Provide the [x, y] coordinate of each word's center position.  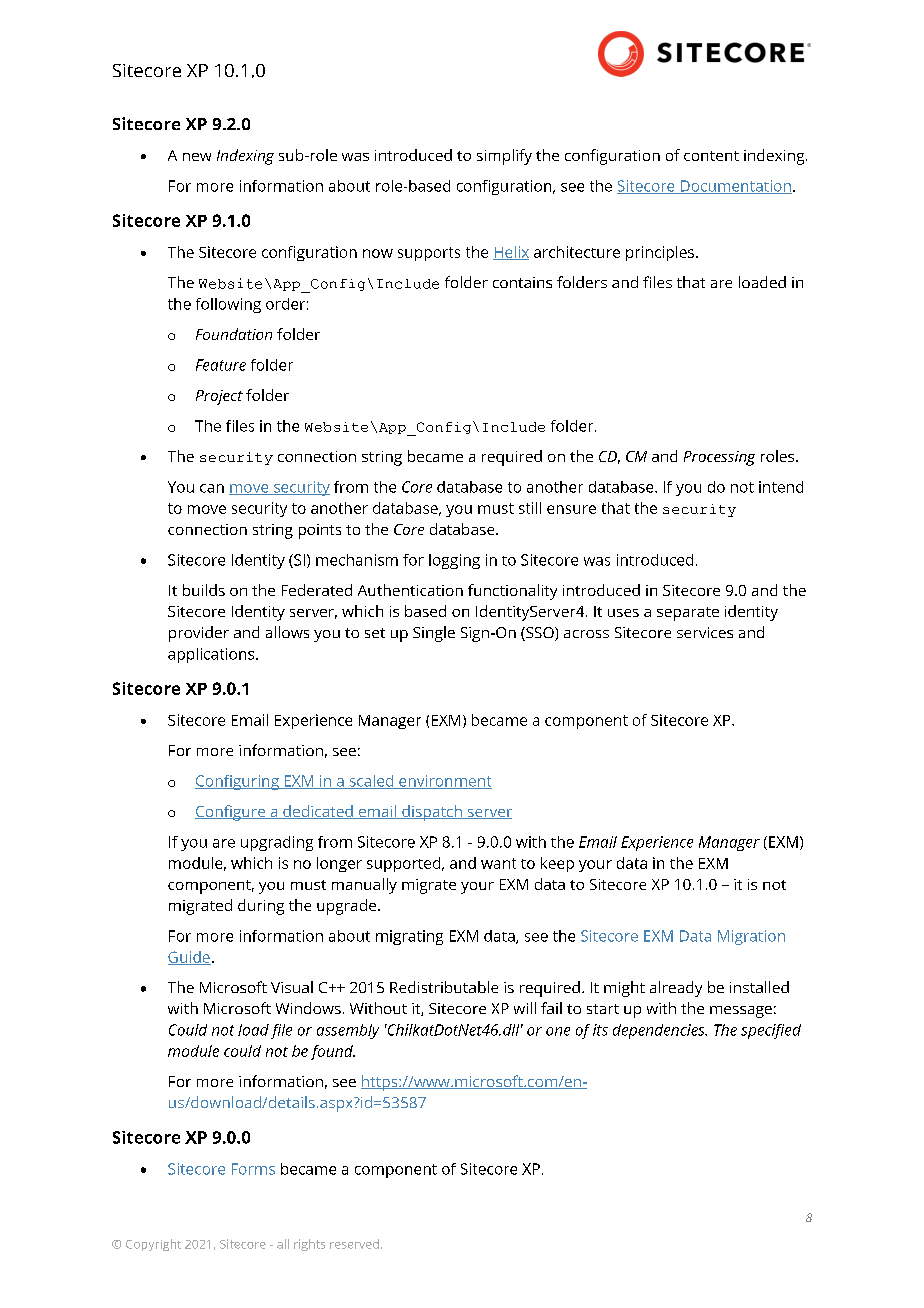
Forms [253, 1169]
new [197, 157]
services [705, 632]
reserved [354, 1244]
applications [212, 655]
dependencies [660, 1031]
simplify [504, 157]
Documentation [735, 187]
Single [434, 634]
